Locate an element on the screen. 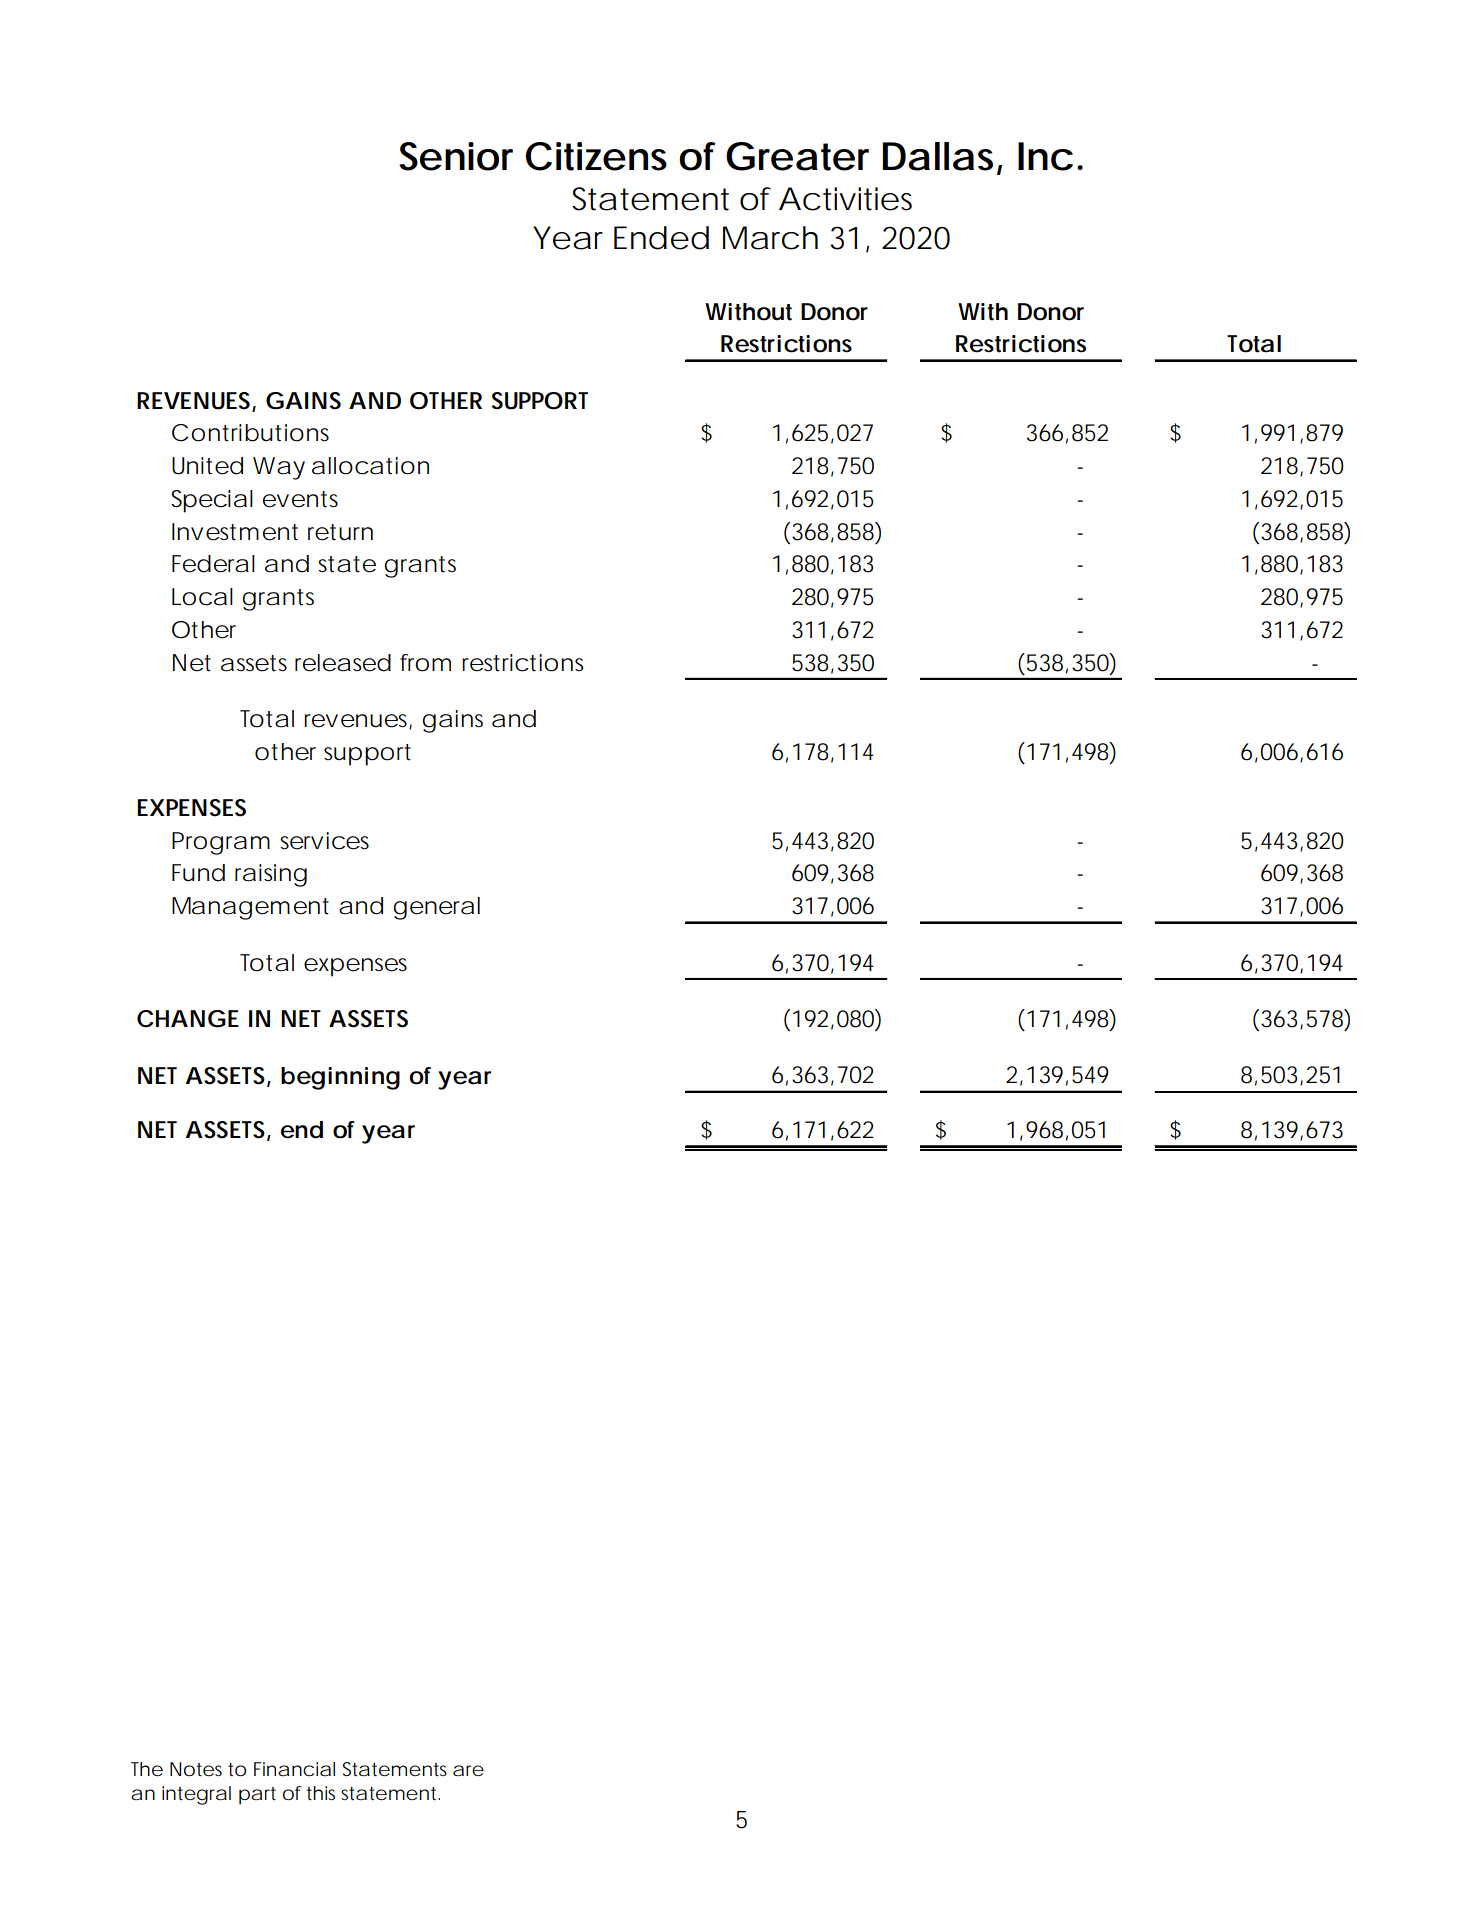 This screenshot has height=1921, width=1484. Senior is located at coordinates (456, 156).
